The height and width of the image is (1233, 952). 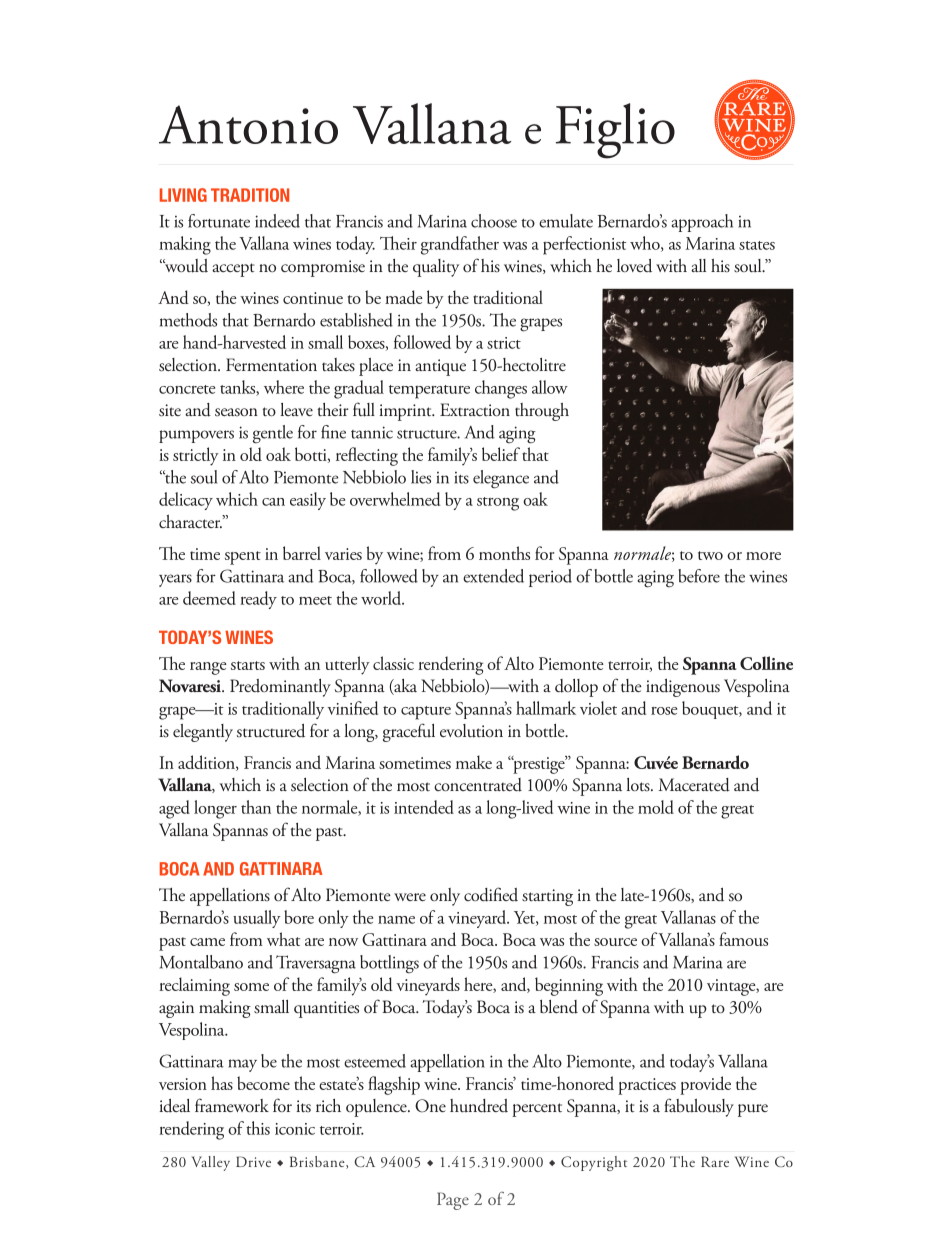 What do you see at coordinates (426, 713) in the image?
I see `capture` at bounding box center [426, 713].
